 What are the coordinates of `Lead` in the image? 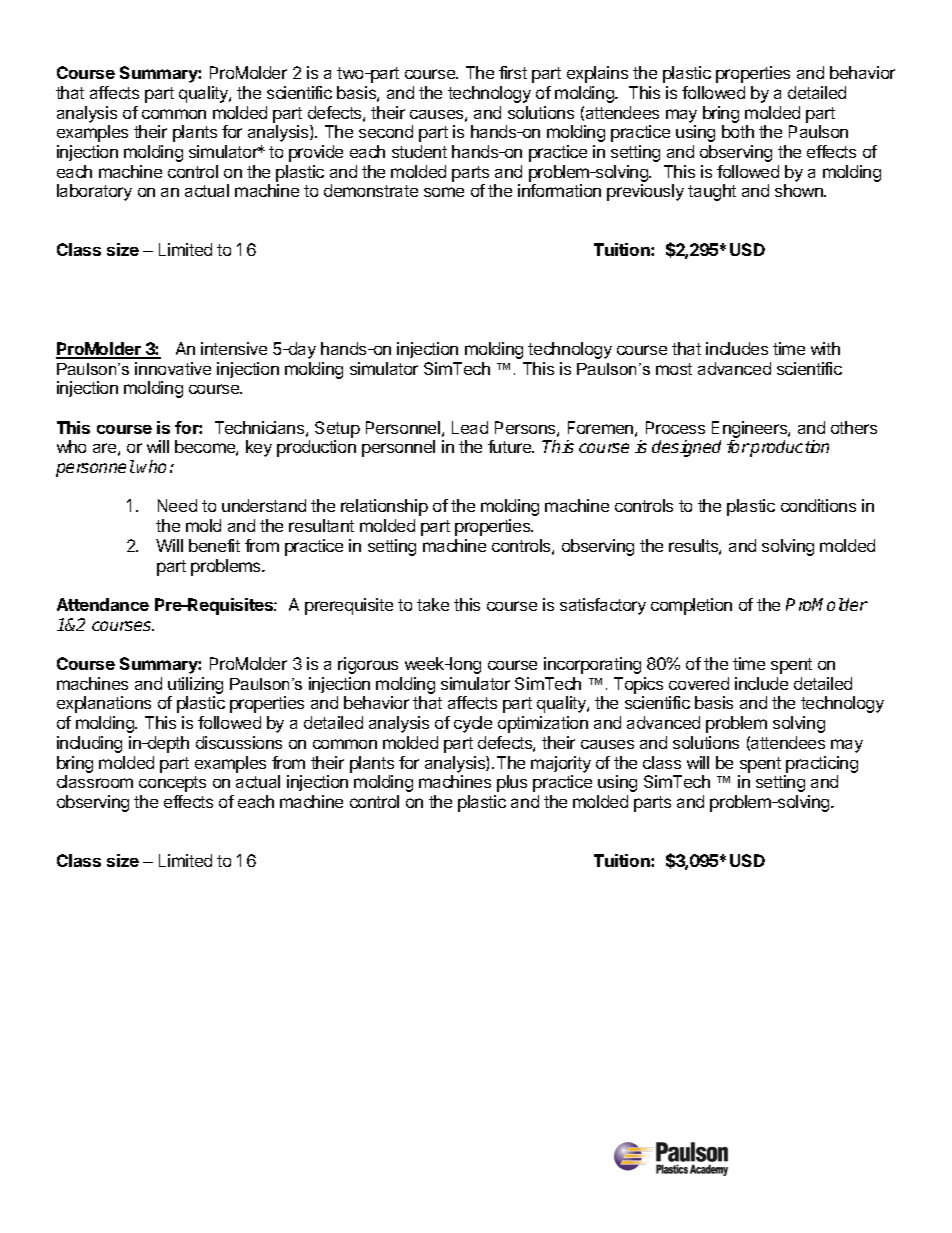 It's located at (470, 427).
